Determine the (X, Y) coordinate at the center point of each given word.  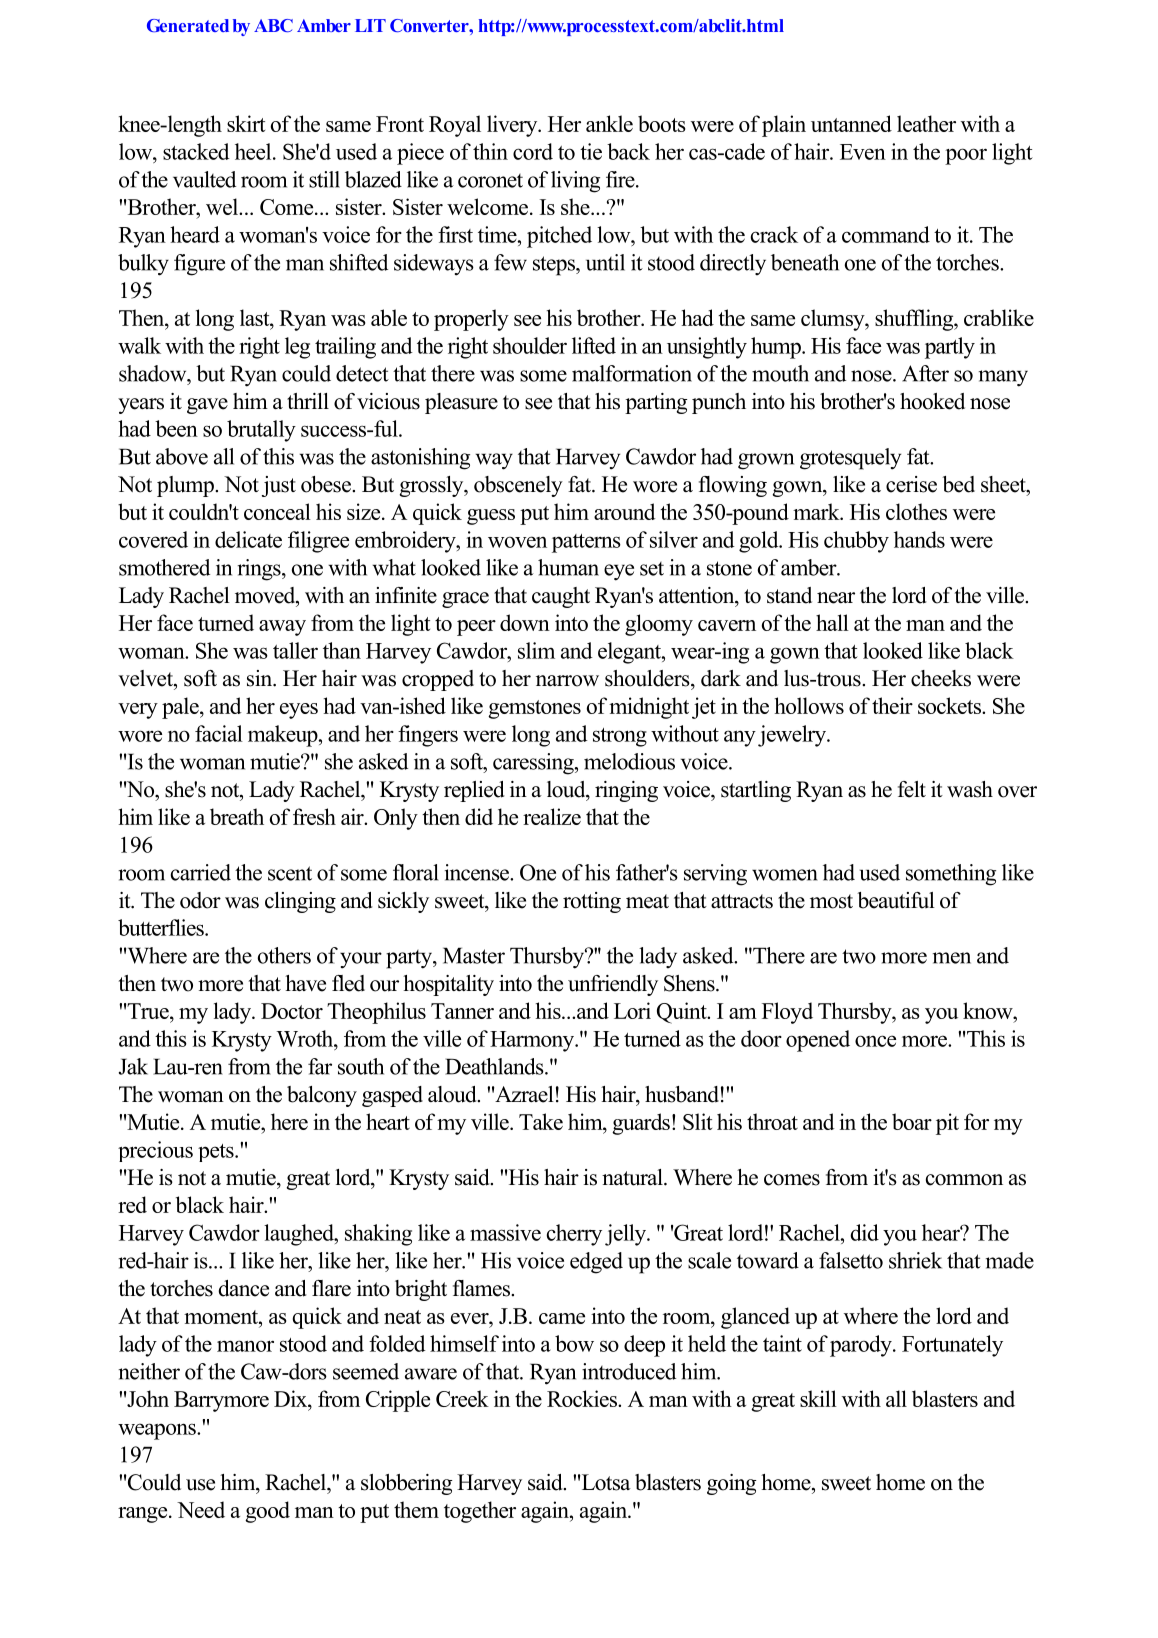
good (267, 1512)
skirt (246, 123)
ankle (609, 123)
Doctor (292, 1011)
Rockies (583, 1398)
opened (818, 1041)
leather (926, 123)
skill (818, 1398)
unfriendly (613, 985)
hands (919, 539)
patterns (586, 543)
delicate (248, 539)
